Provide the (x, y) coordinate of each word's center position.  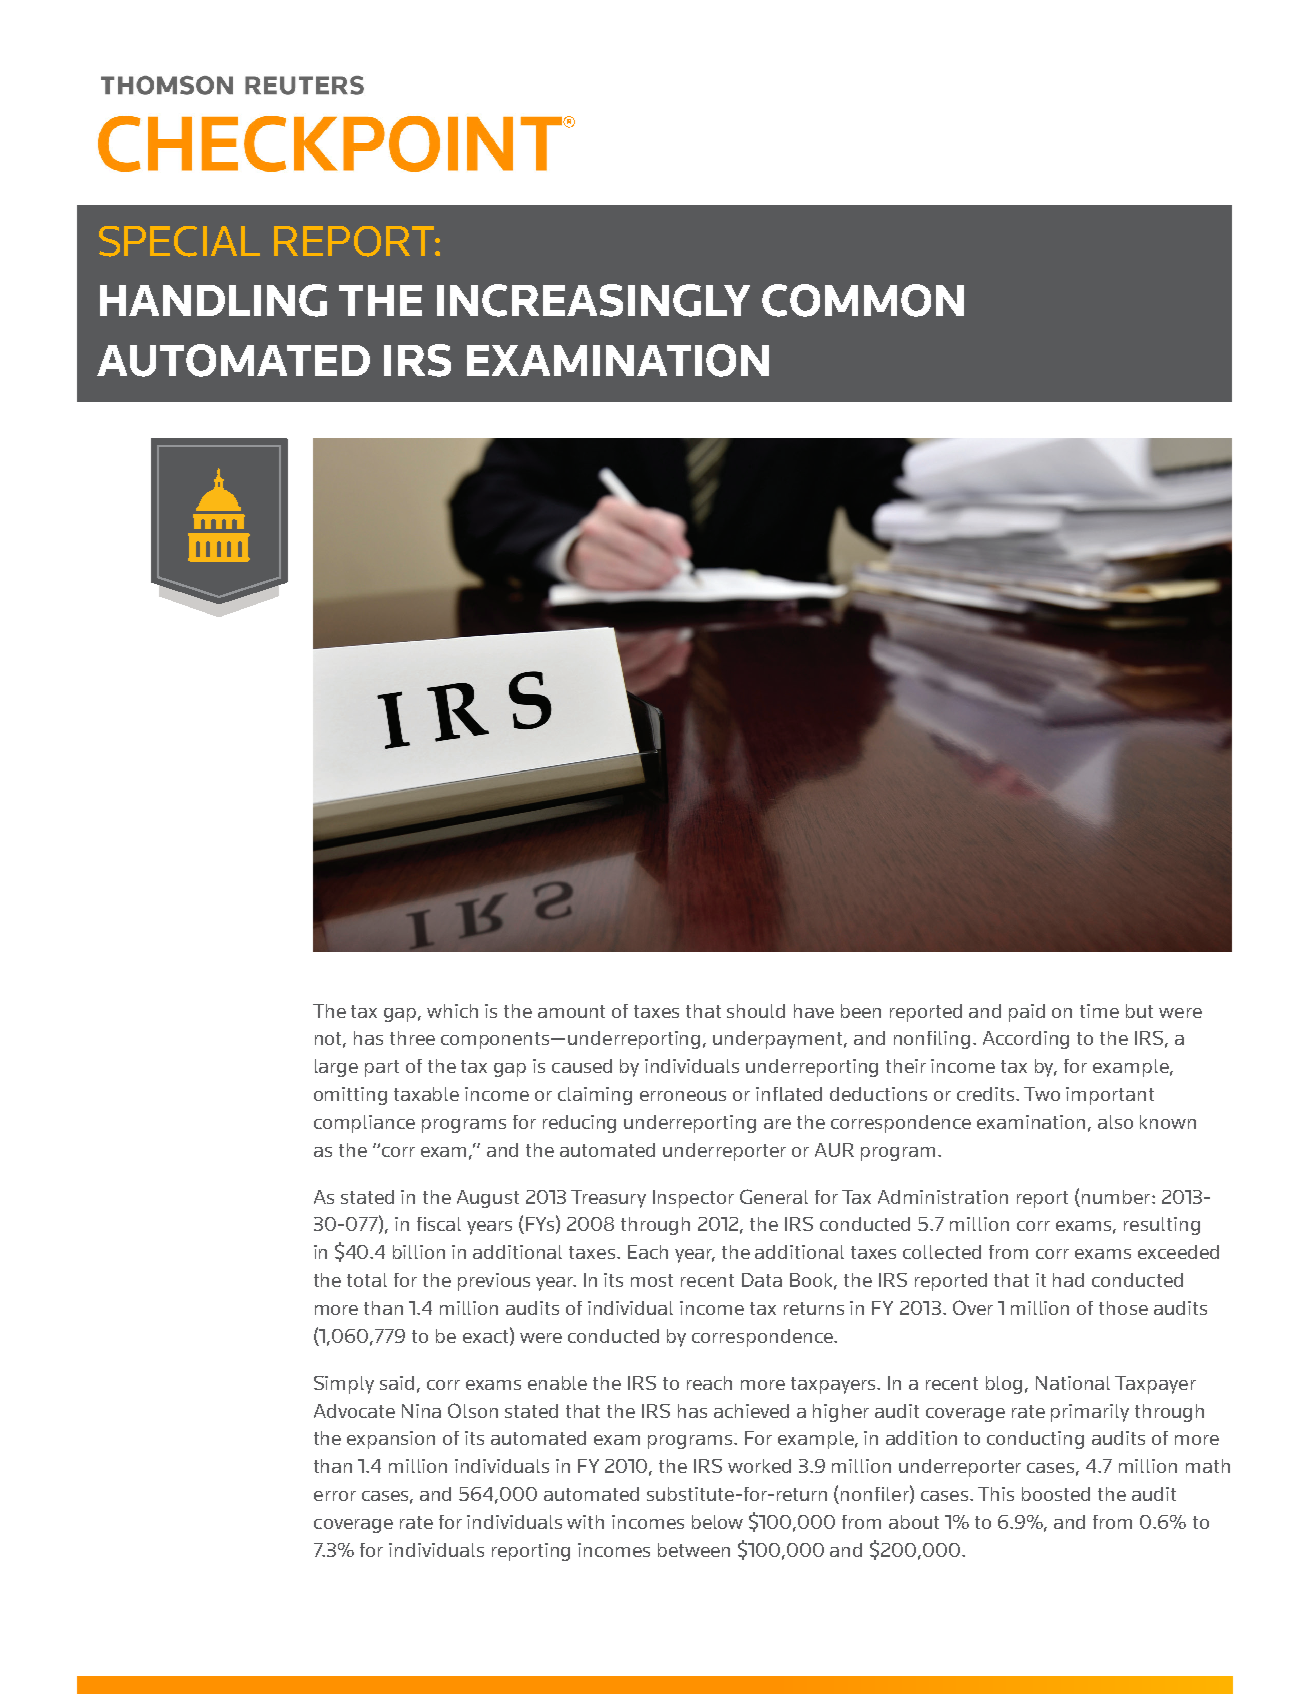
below (717, 1522)
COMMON (863, 300)
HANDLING (213, 300)
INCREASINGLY (593, 300)
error (335, 1496)
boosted (1056, 1494)
